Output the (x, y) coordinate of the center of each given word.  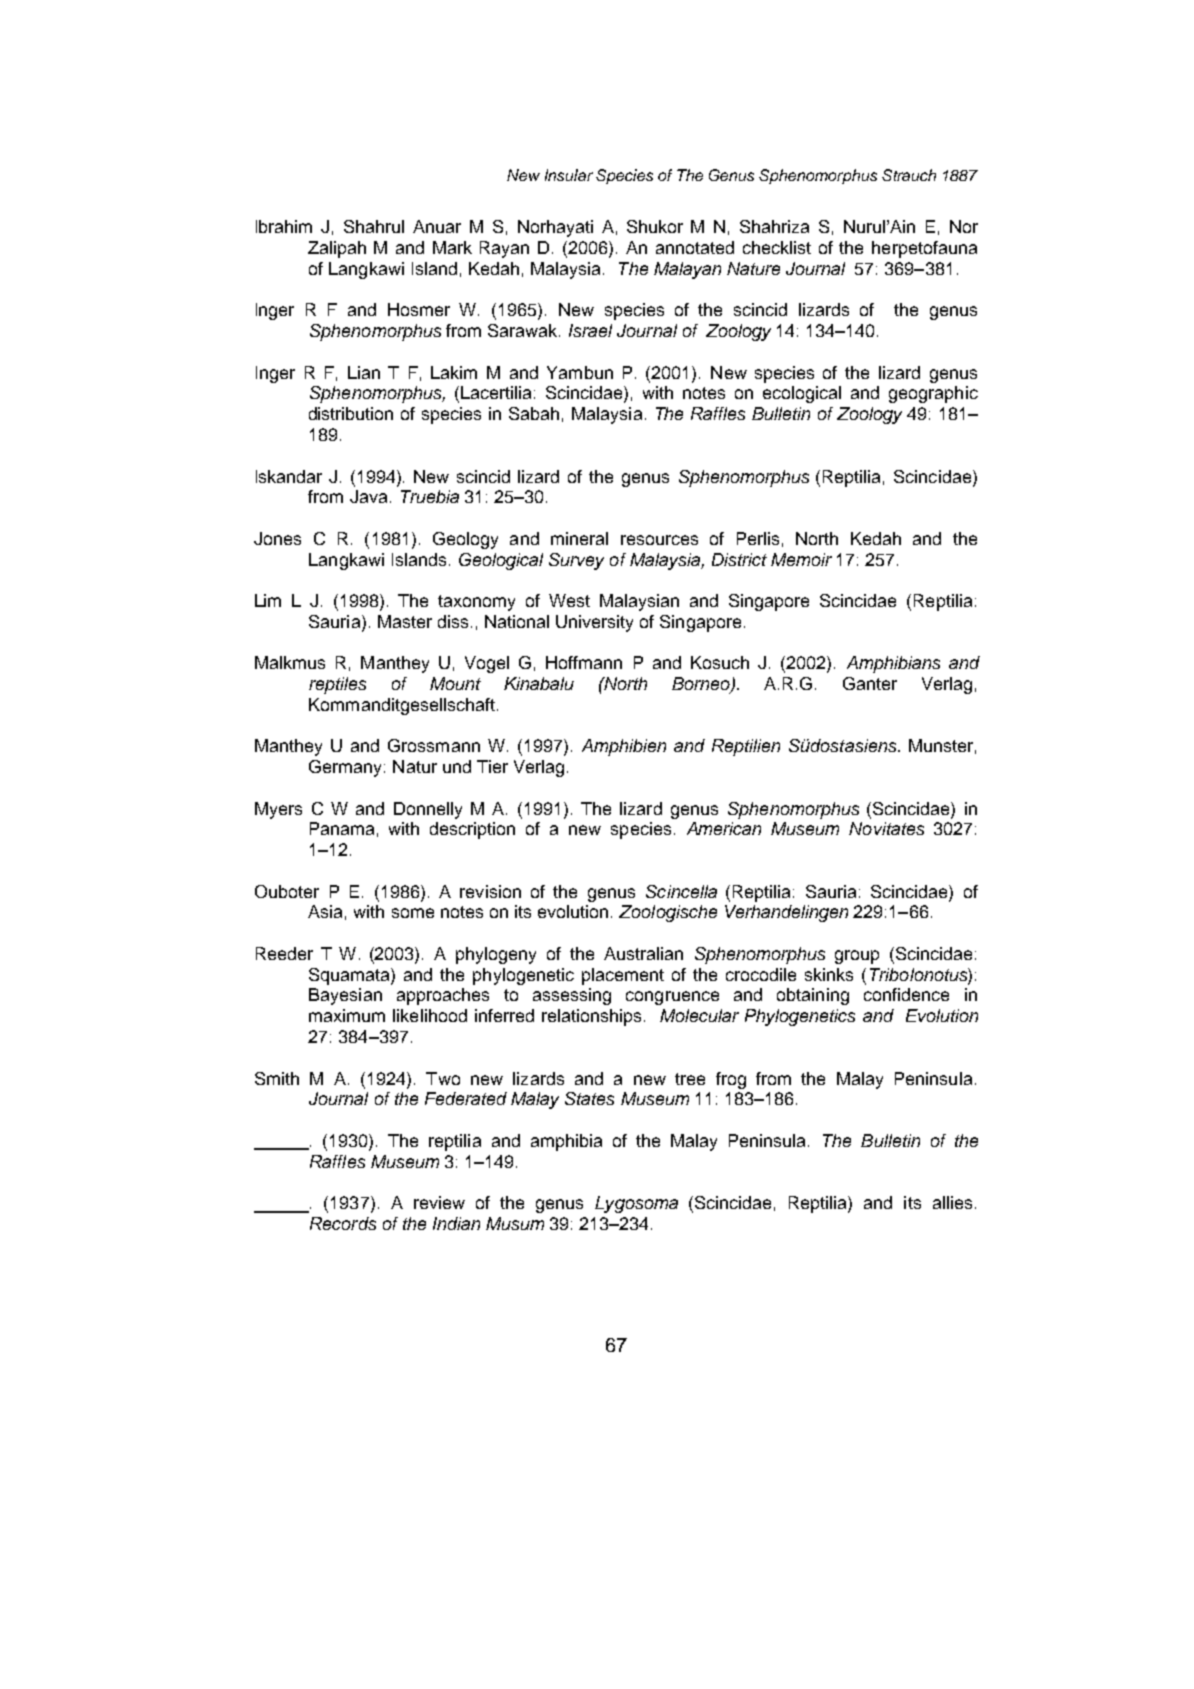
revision (490, 891)
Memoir (801, 559)
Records (343, 1223)
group (857, 957)
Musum (515, 1223)
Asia (325, 911)
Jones (277, 538)
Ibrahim (284, 226)
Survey (576, 561)
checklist (777, 247)
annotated (695, 247)
